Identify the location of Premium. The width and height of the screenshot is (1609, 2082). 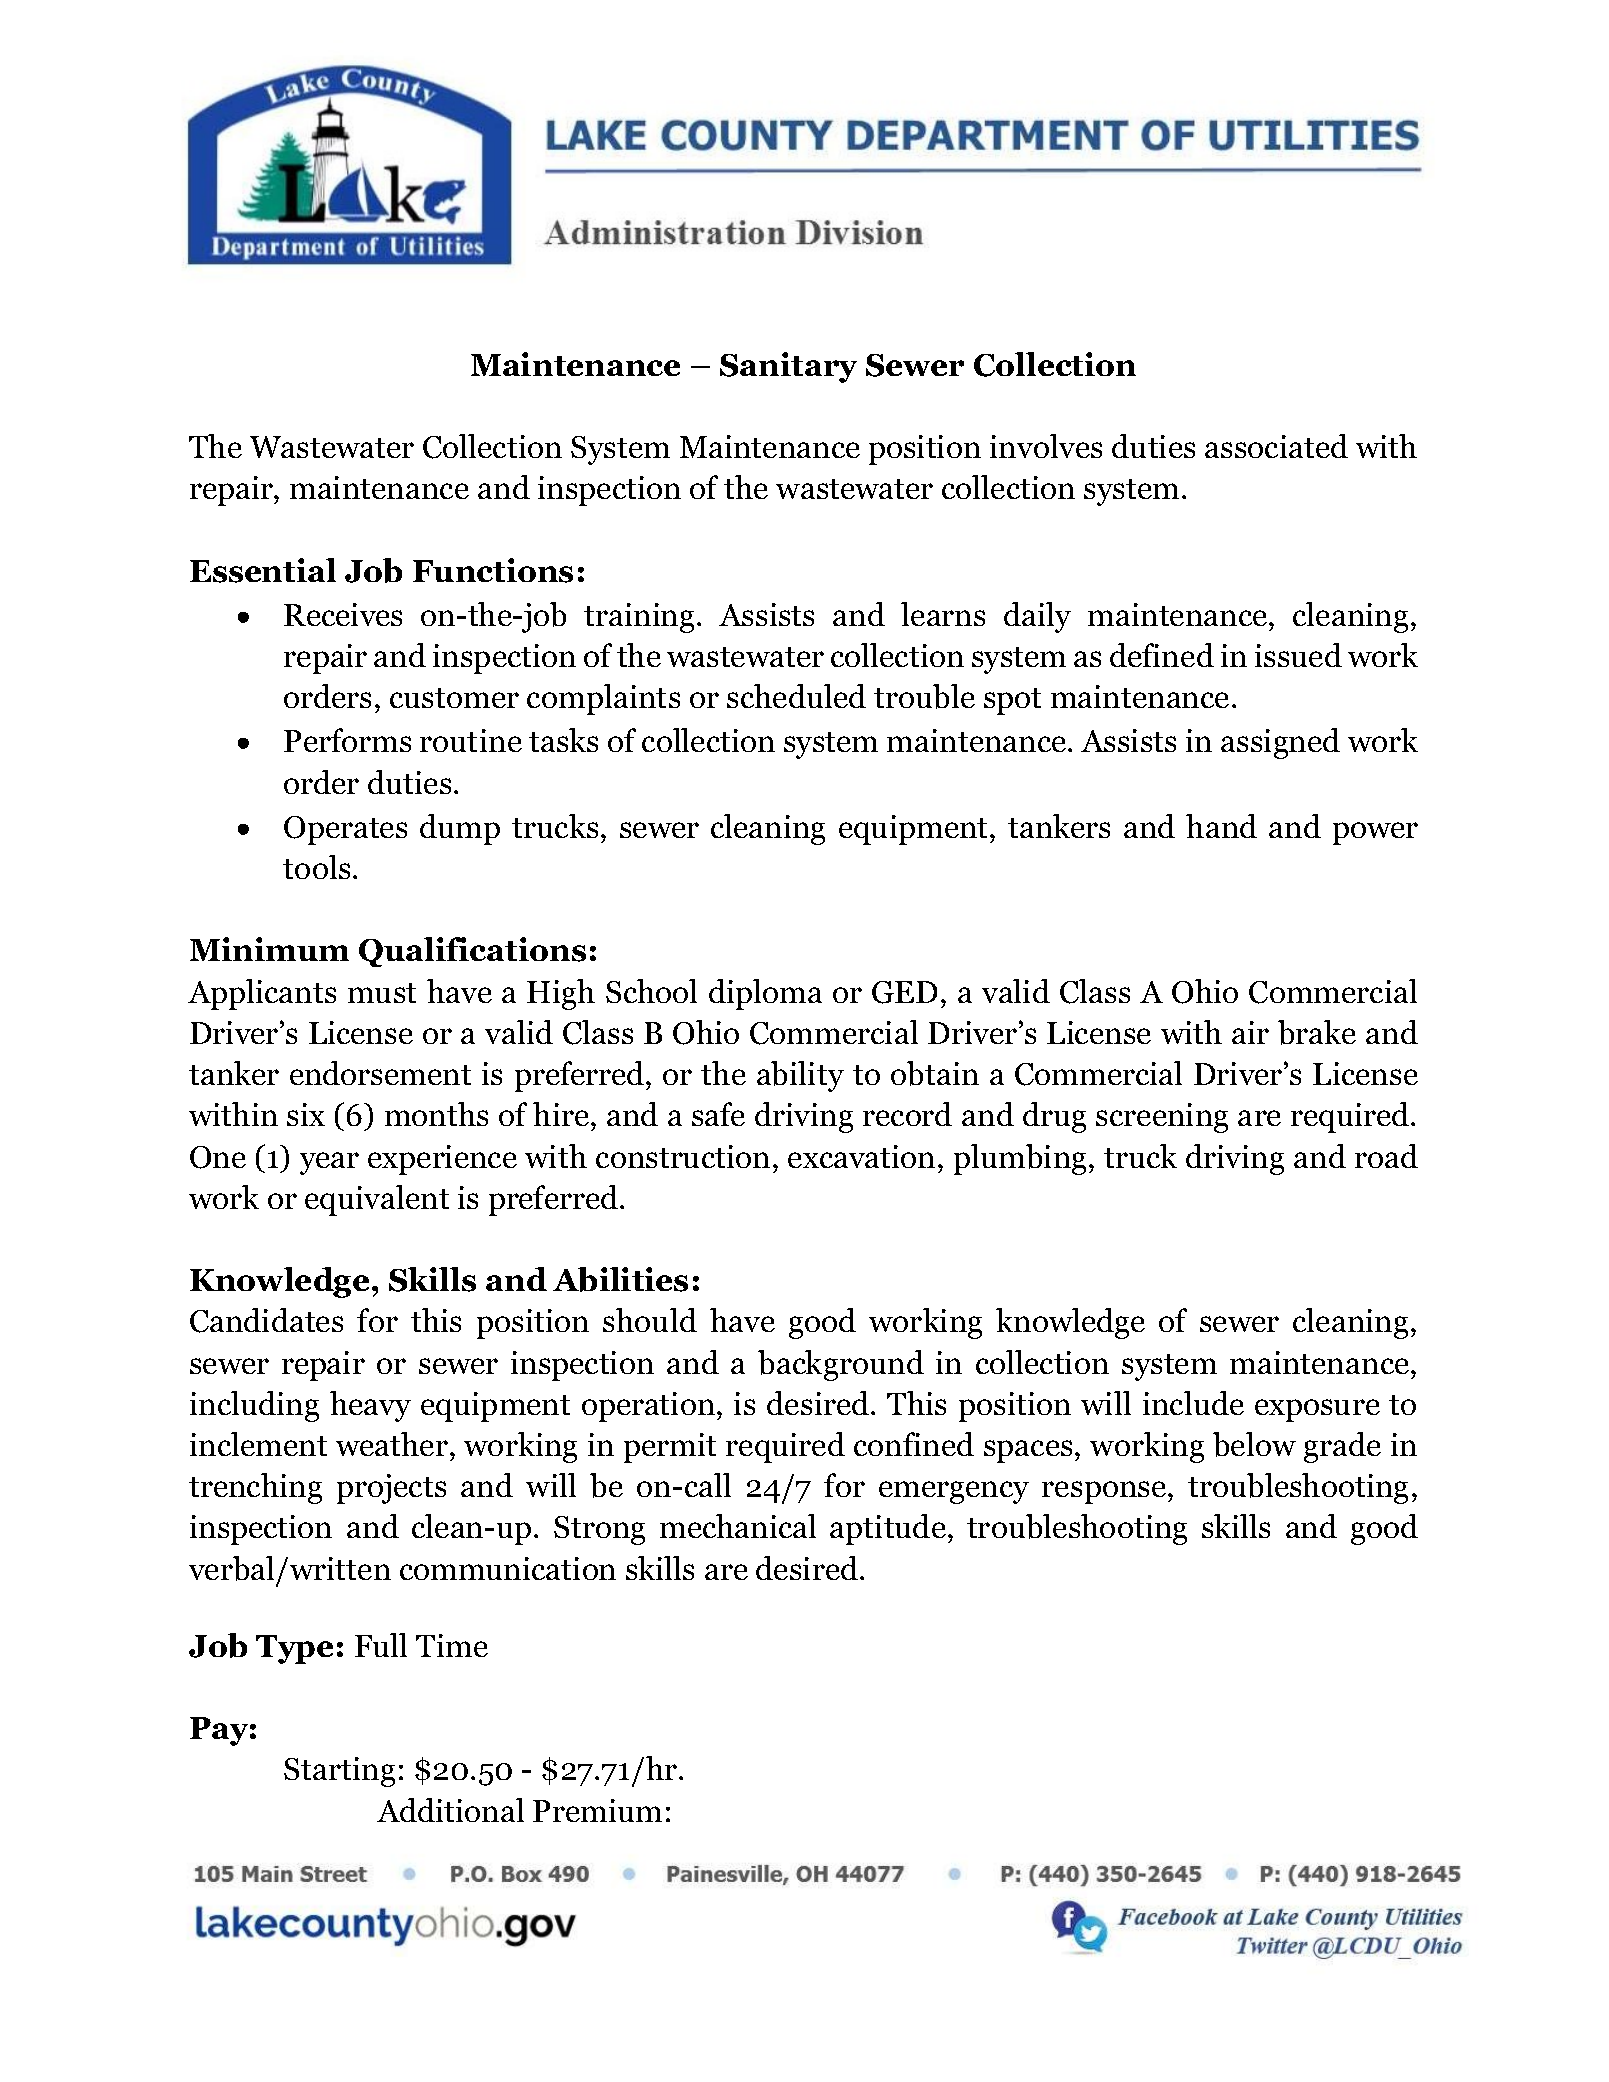
(597, 1810).
